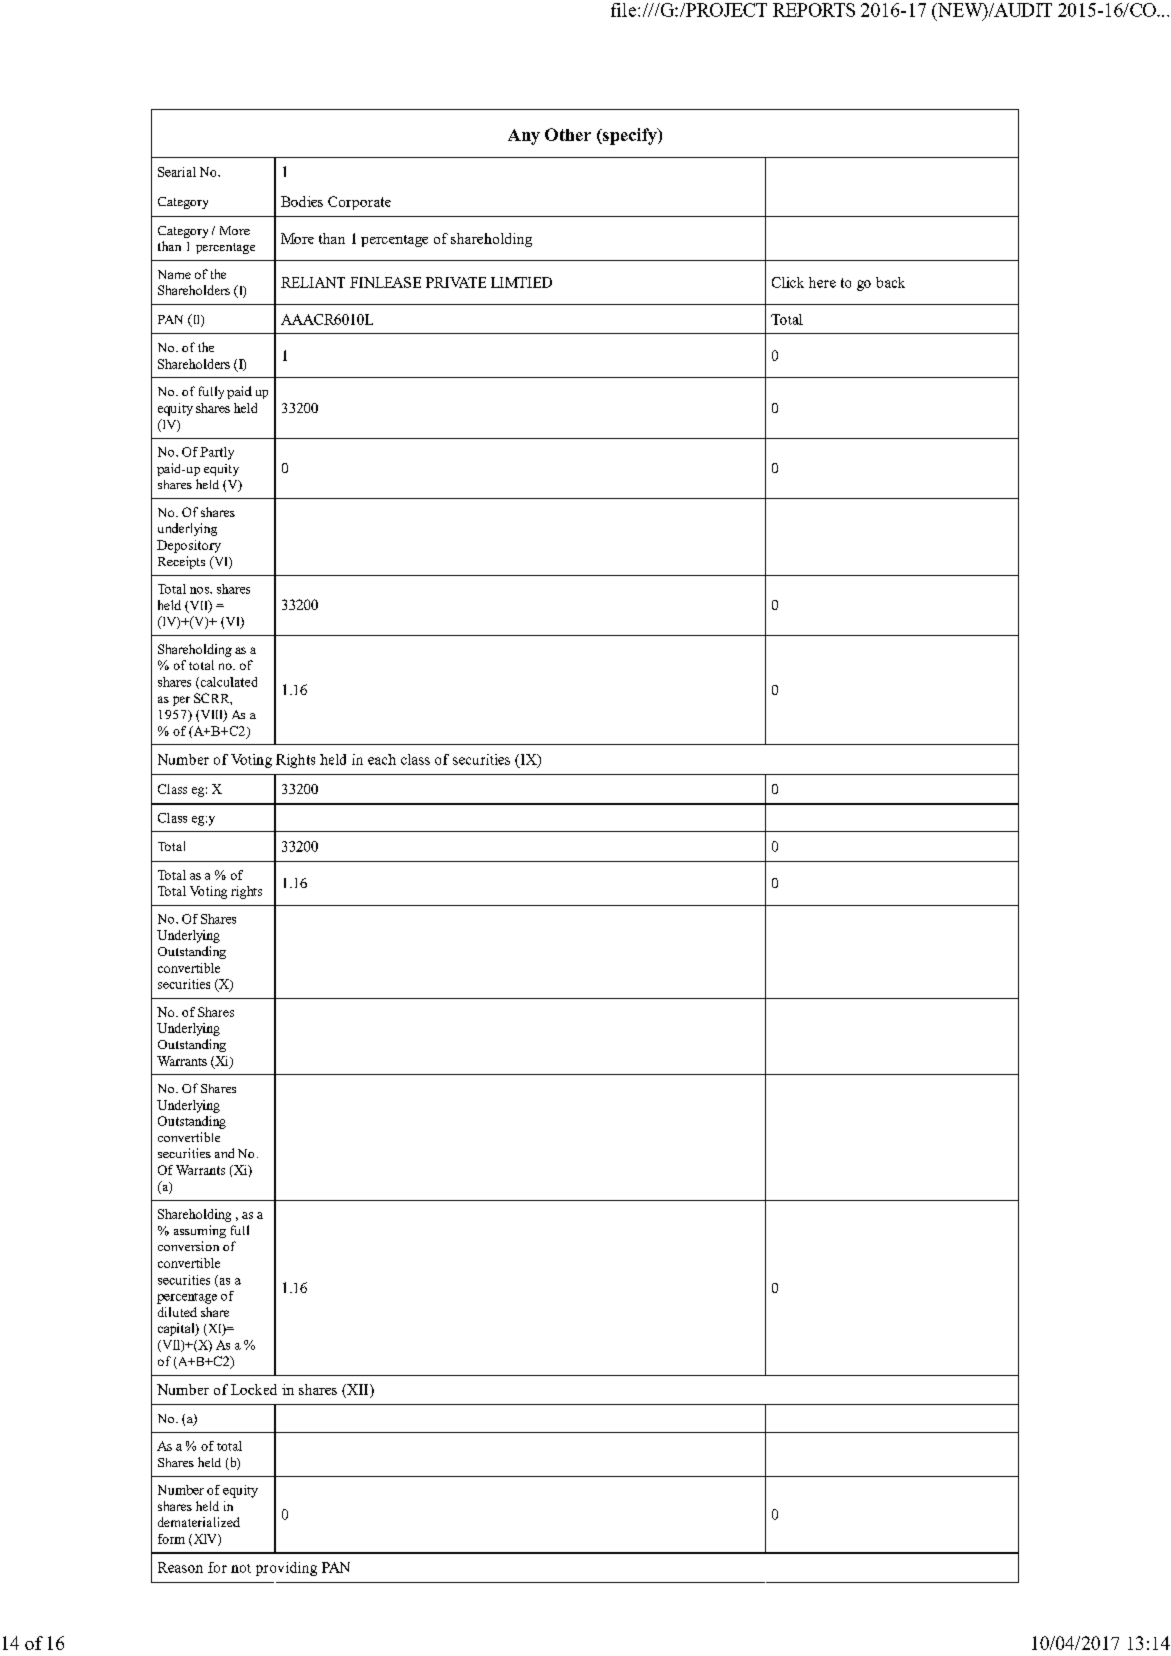  I want to click on Any, so click(524, 137).
